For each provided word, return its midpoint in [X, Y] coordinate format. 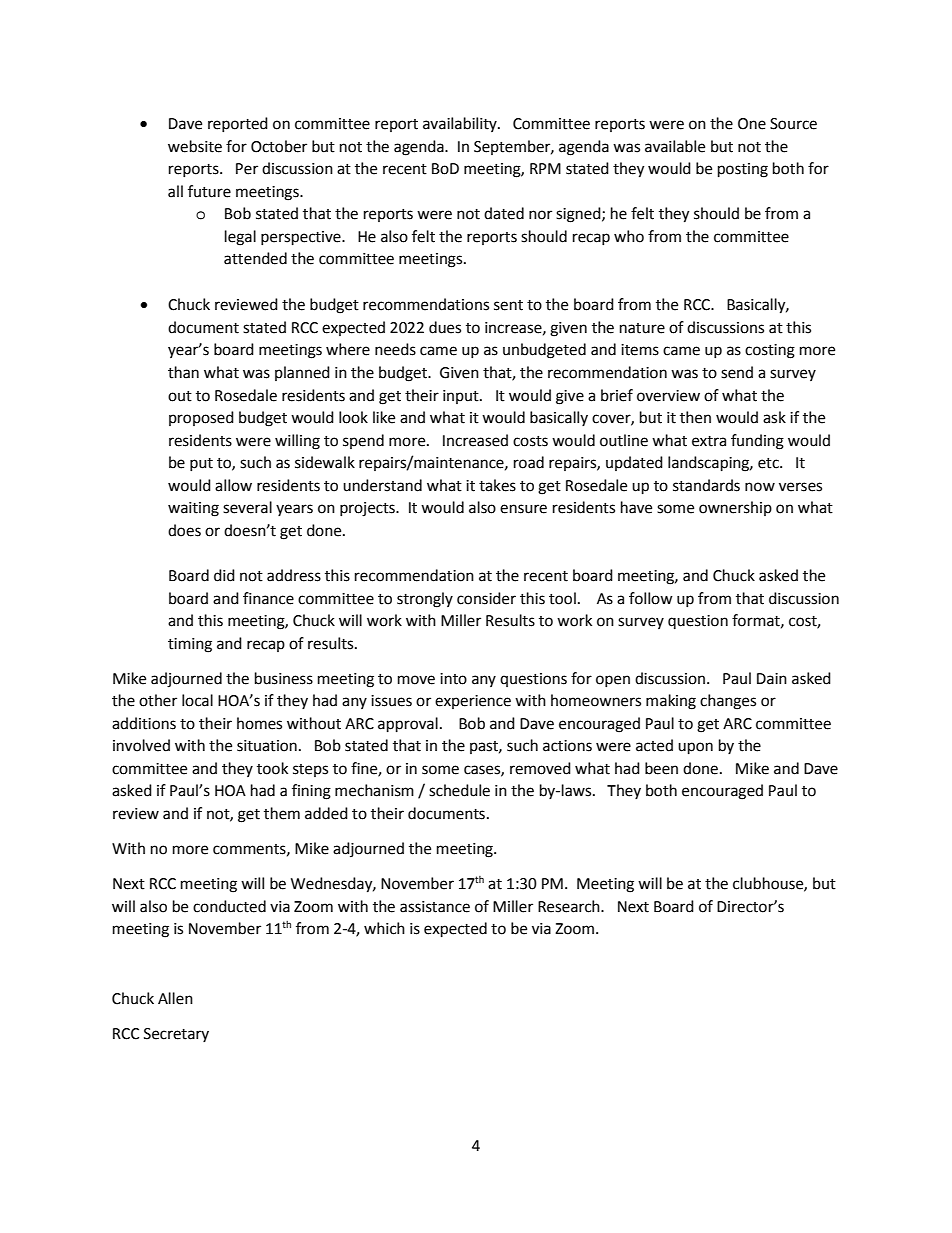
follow [651, 598]
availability [461, 124]
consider [486, 598]
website [195, 146]
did [224, 575]
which [384, 928]
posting [743, 170]
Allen [175, 998]
